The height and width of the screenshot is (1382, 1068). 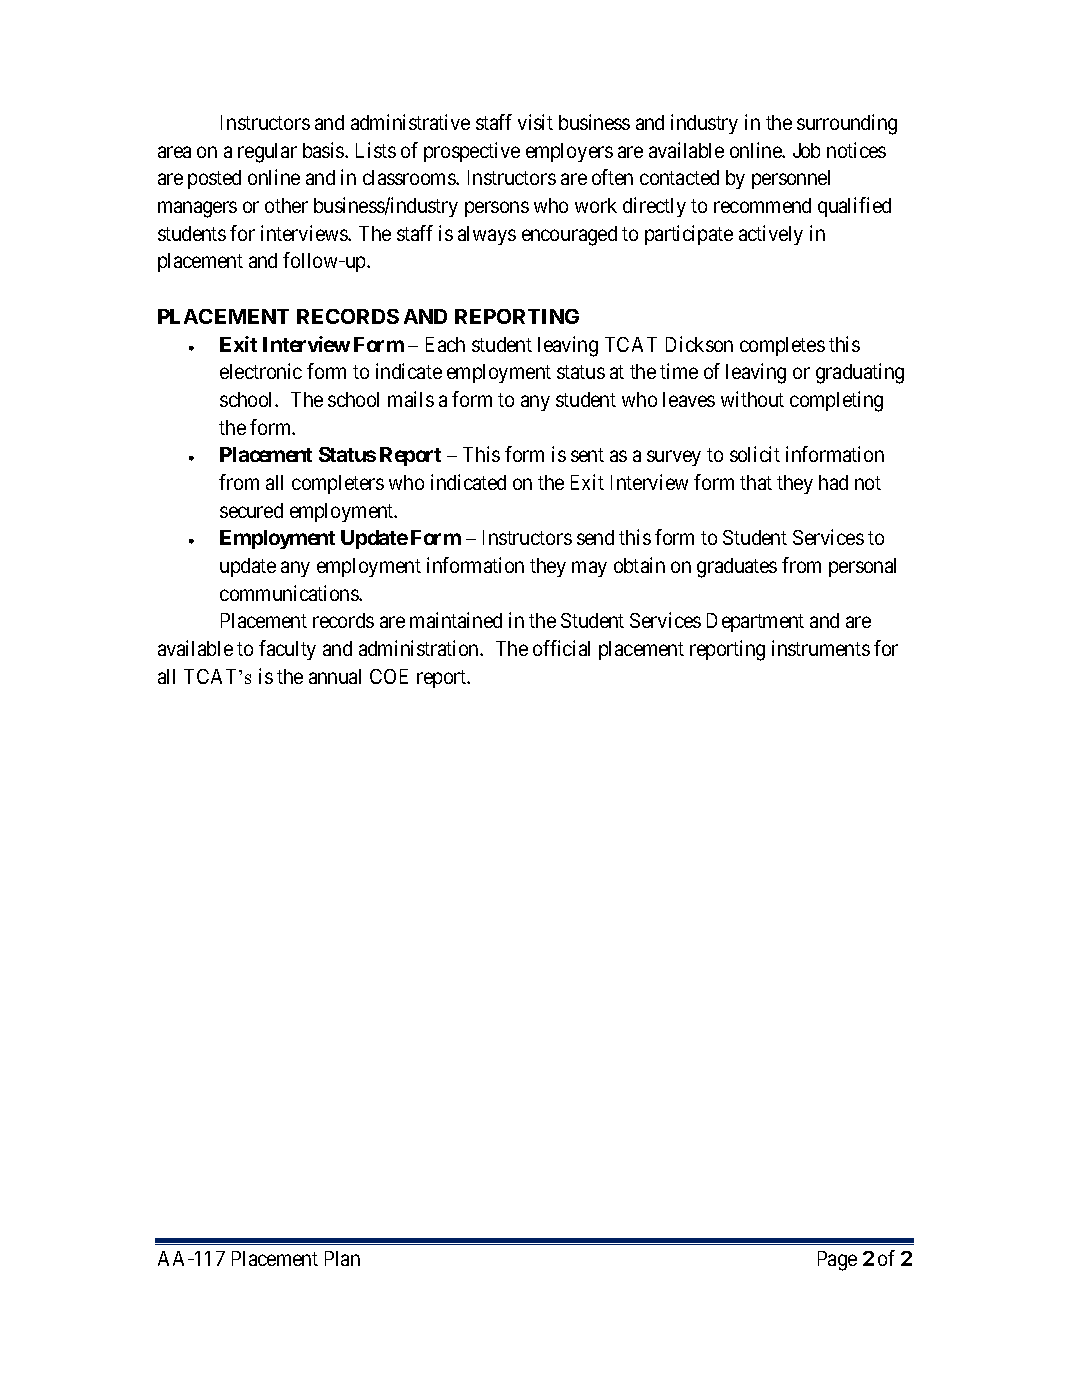 I want to click on Plan, so click(x=342, y=1258).
